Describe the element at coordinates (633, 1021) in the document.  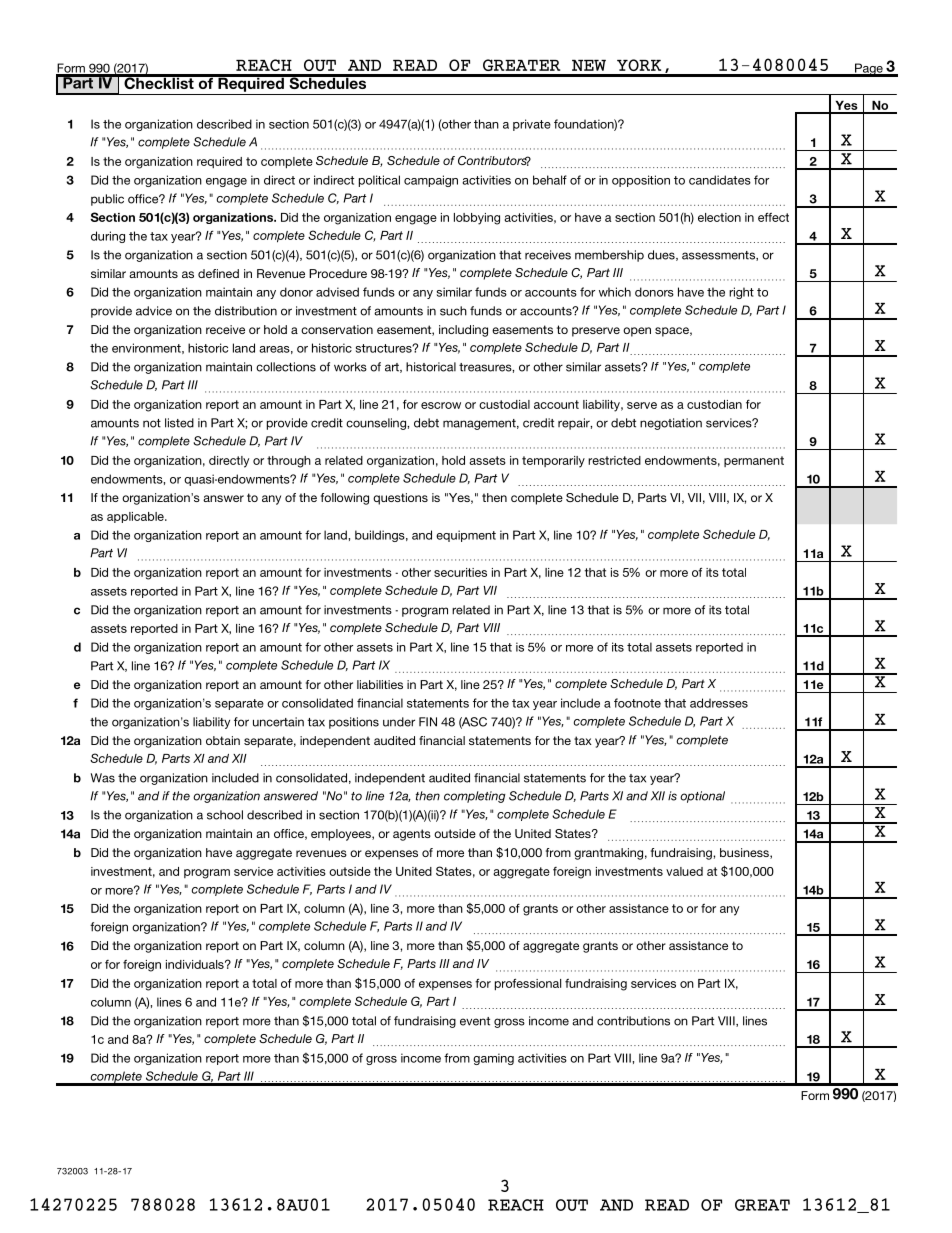
I see `contributions` at that location.
